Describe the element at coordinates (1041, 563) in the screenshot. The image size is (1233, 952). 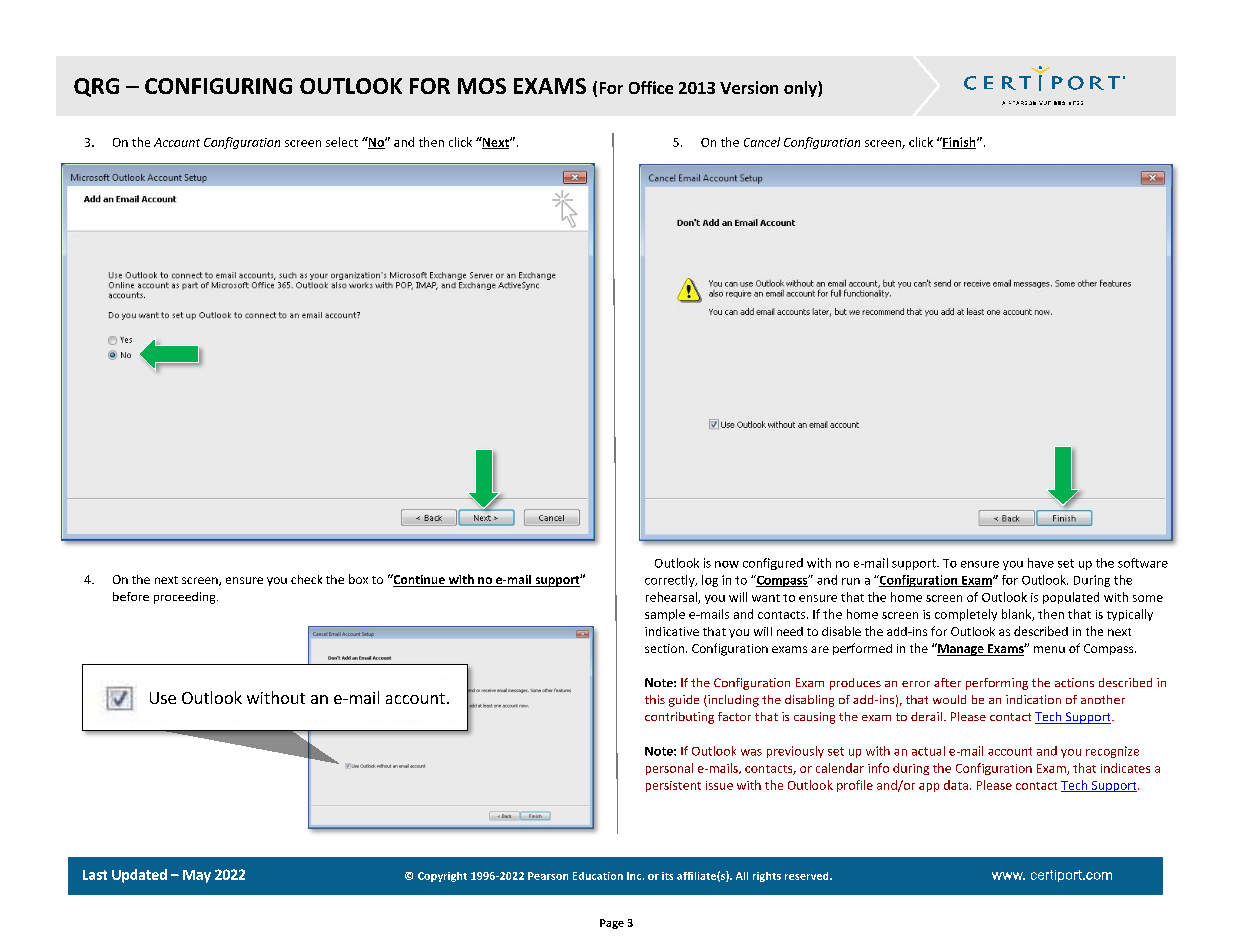
I see `have` at that location.
